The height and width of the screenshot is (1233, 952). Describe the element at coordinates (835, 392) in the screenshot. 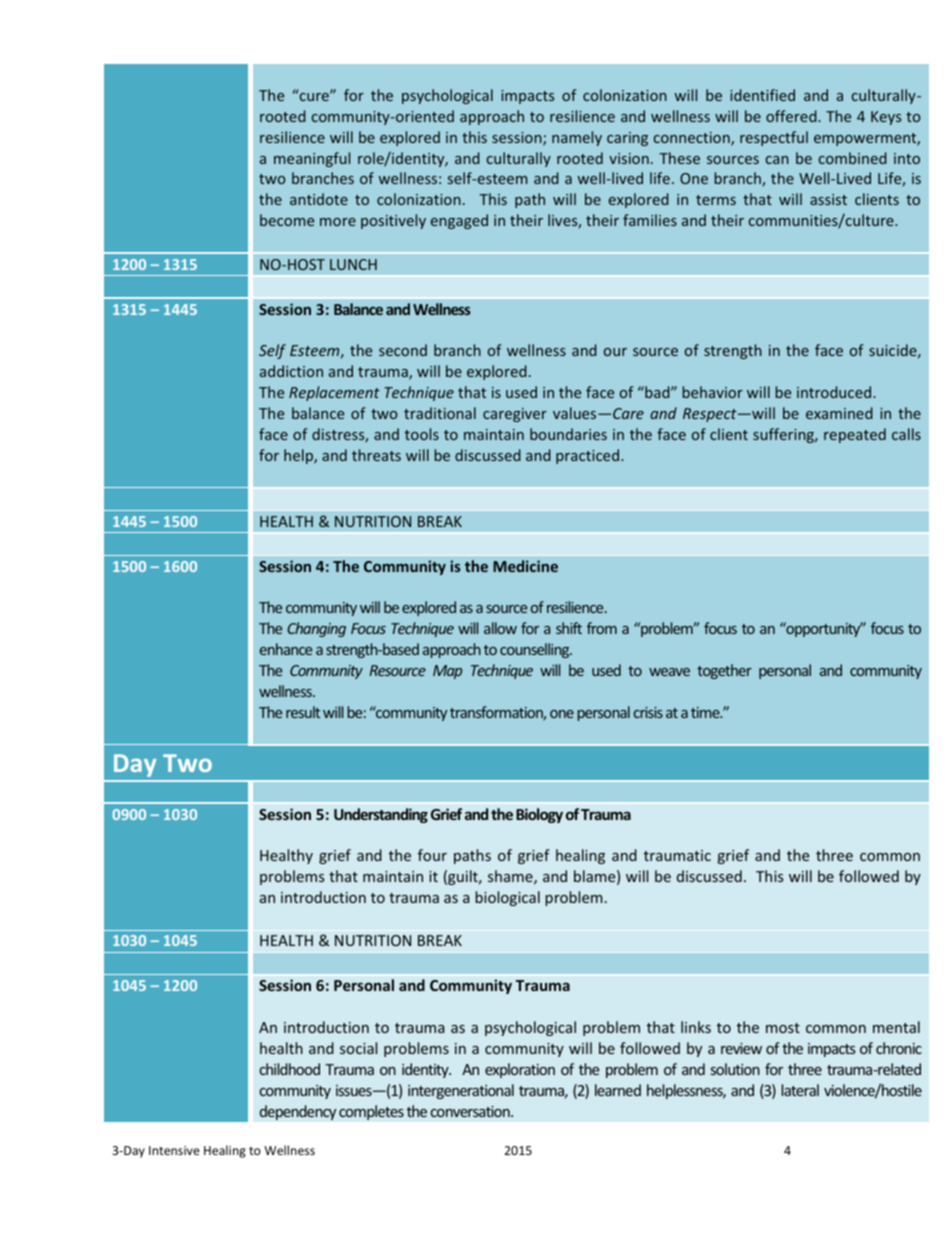

I see `introduced` at that location.
